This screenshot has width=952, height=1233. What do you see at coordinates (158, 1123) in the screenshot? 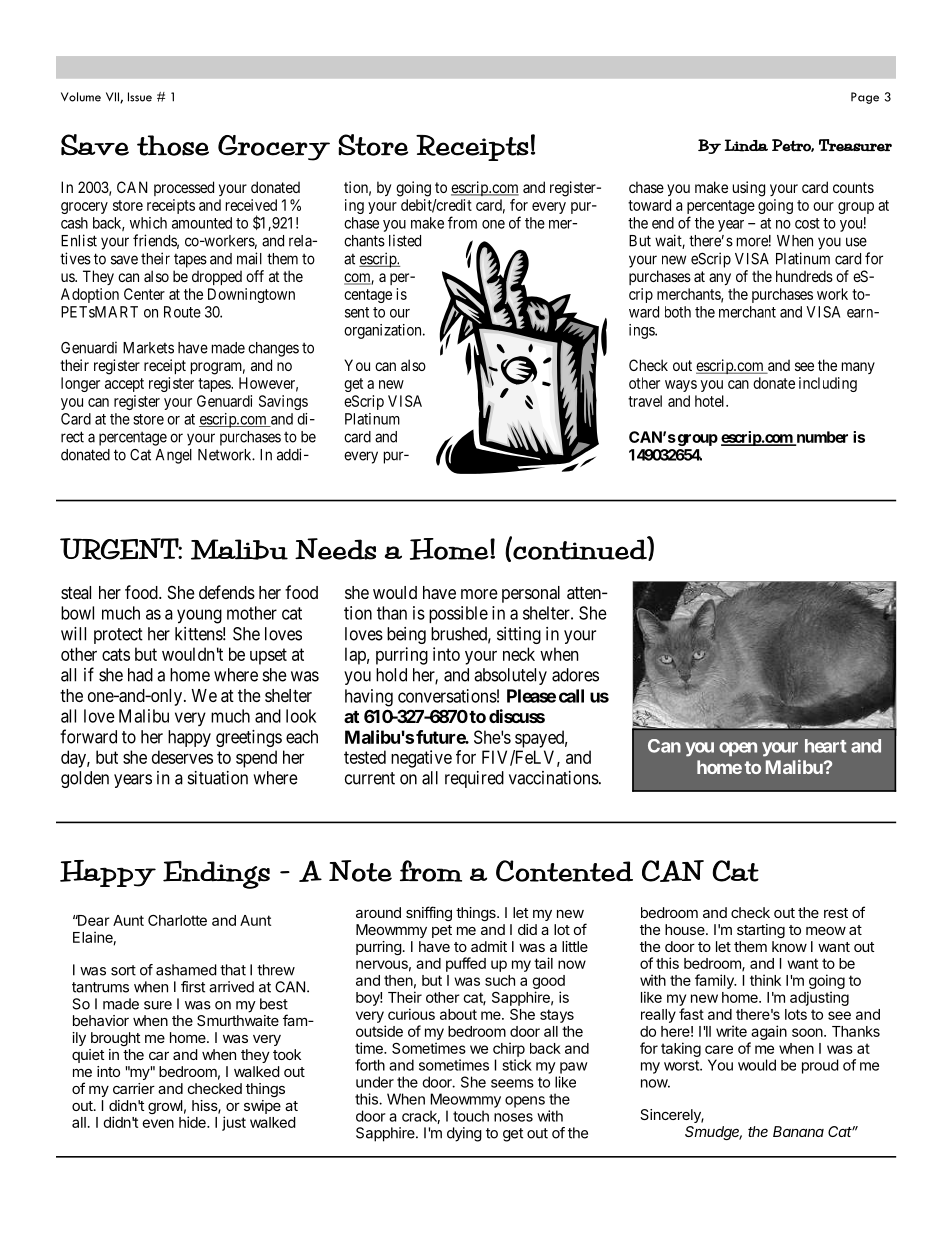
I see `even` at bounding box center [158, 1123].
